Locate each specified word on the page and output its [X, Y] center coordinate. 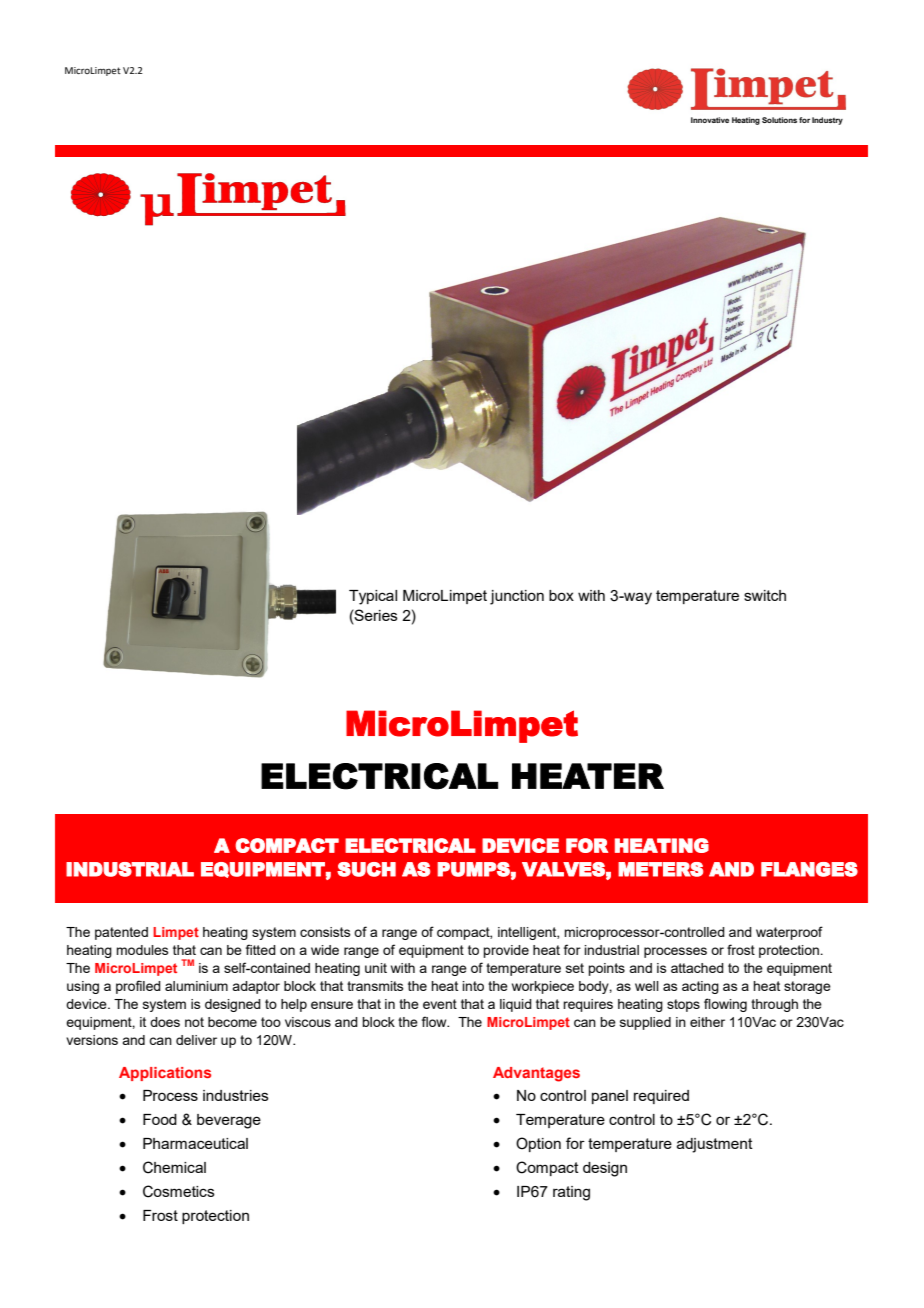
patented [121, 933]
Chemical [174, 1167]
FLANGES [809, 869]
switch [765, 595]
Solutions [779, 120]
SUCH [366, 869]
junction [517, 597]
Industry [827, 121]
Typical [373, 597]
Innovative [710, 120]
